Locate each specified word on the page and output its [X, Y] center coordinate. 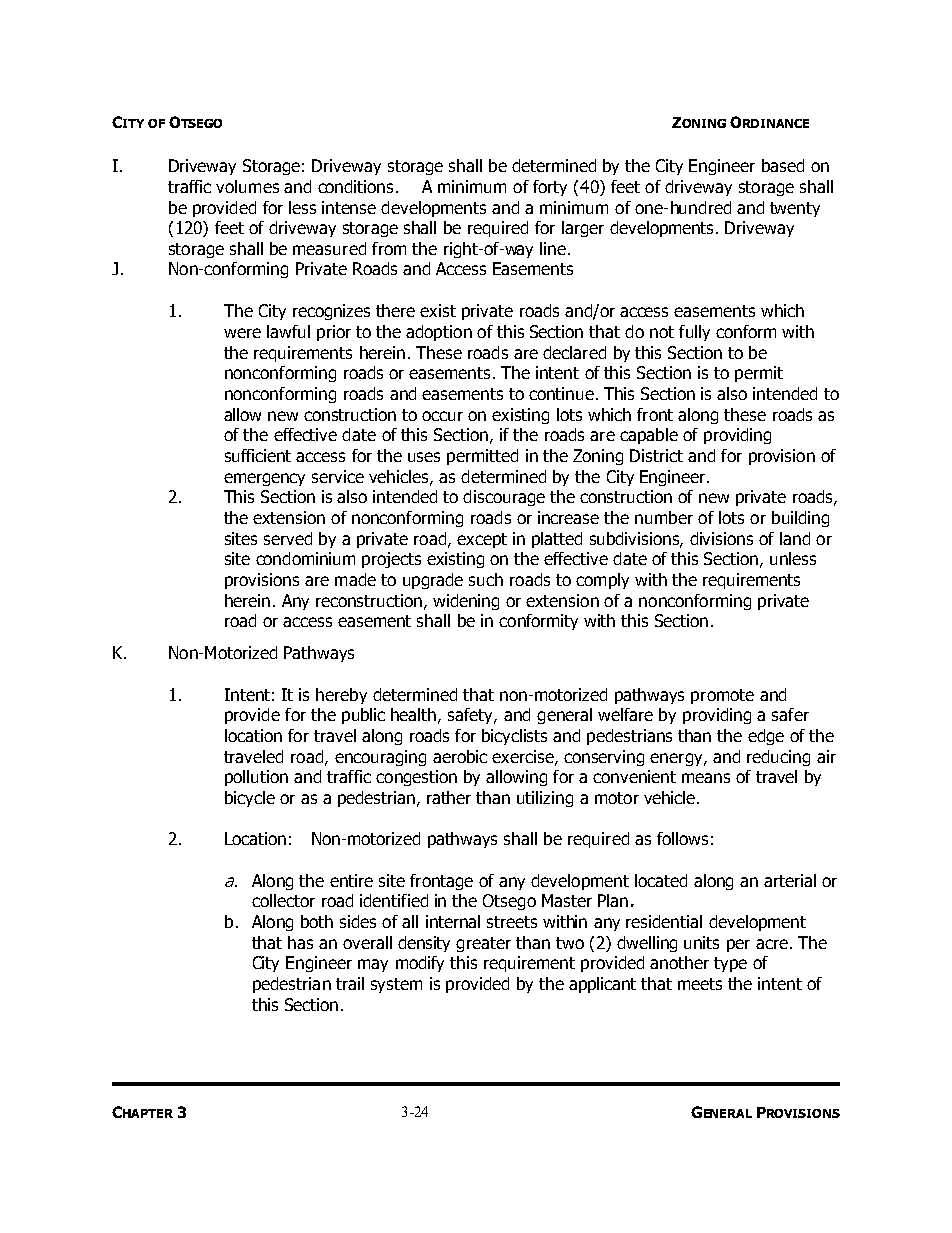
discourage [504, 498]
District [656, 455]
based [783, 165]
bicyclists [514, 737]
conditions [355, 186]
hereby [341, 696]
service [338, 476]
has [300, 942]
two [570, 943]
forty [550, 188]
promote [722, 696]
